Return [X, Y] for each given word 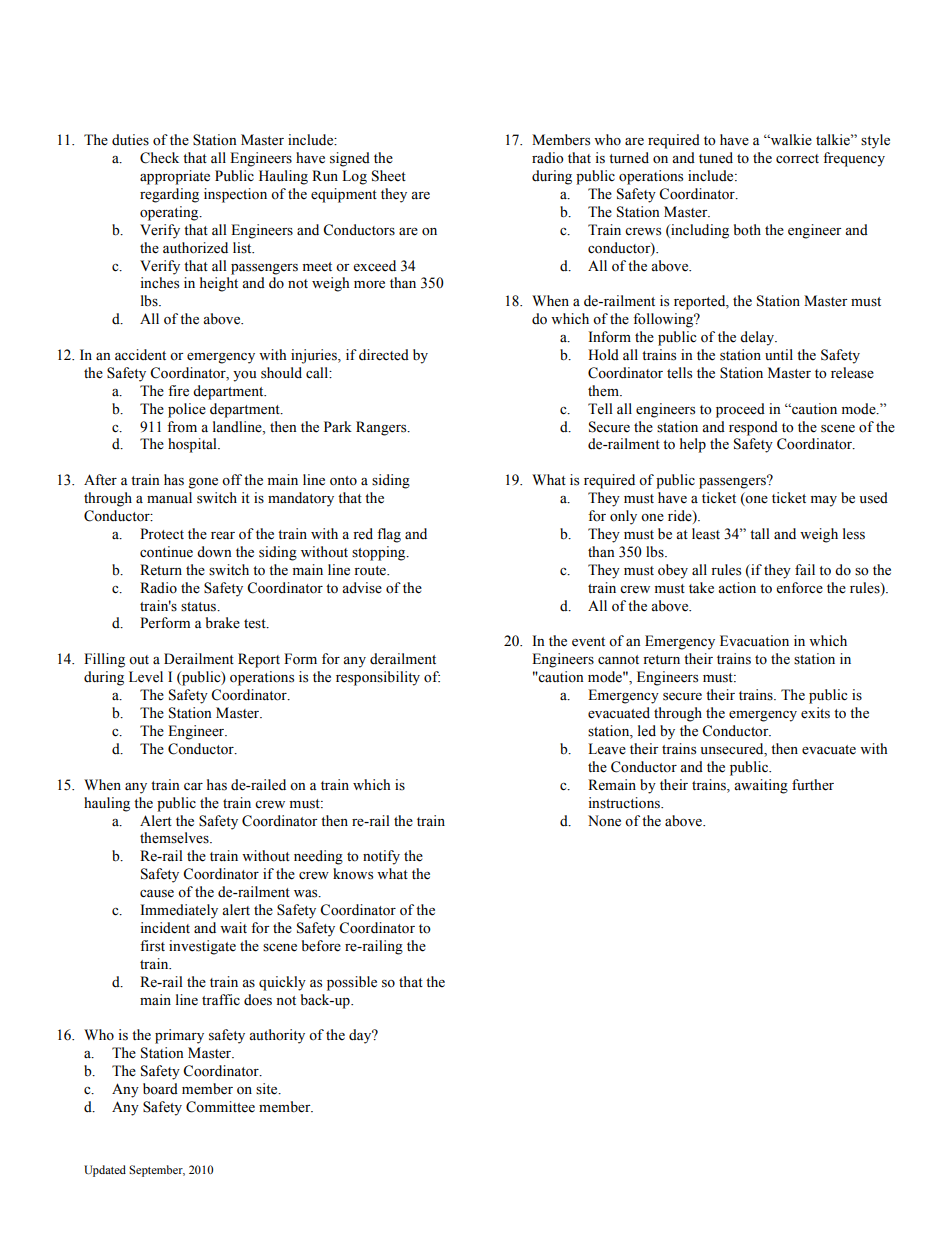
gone [203, 483]
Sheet [389, 176]
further [813, 785]
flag [389, 535]
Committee [220, 1107]
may [824, 501]
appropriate [175, 177]
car [193, 786]
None [604, 821]
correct [797, 159]
